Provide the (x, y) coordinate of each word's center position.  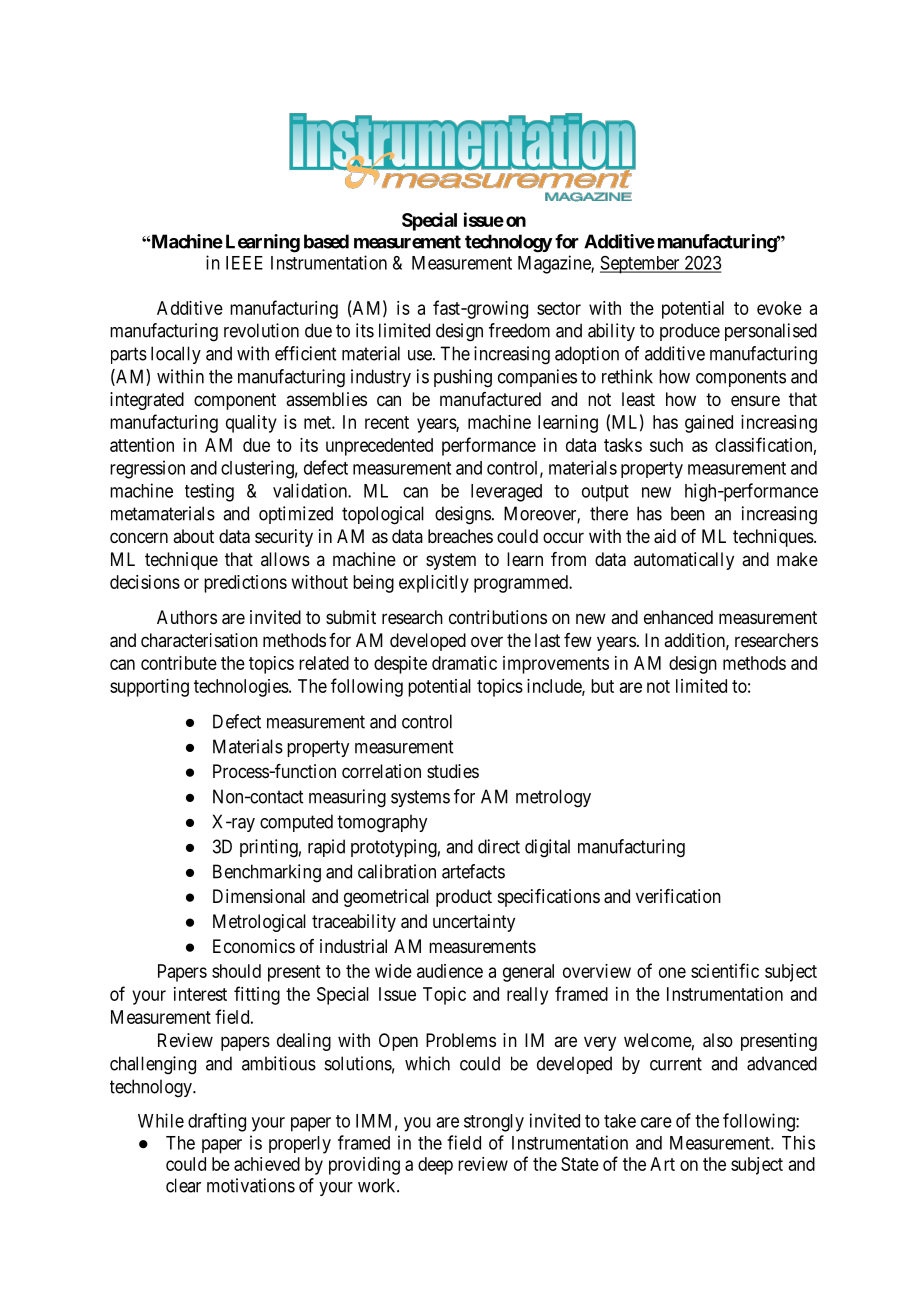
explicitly (434, 584)
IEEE (244, 263)
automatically (684, 561)
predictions (245, 584)
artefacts (473, 871)
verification (678, 896)
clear (183, 1185)
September (641, 265)
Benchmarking (267, 873)
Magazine (555, 264)
